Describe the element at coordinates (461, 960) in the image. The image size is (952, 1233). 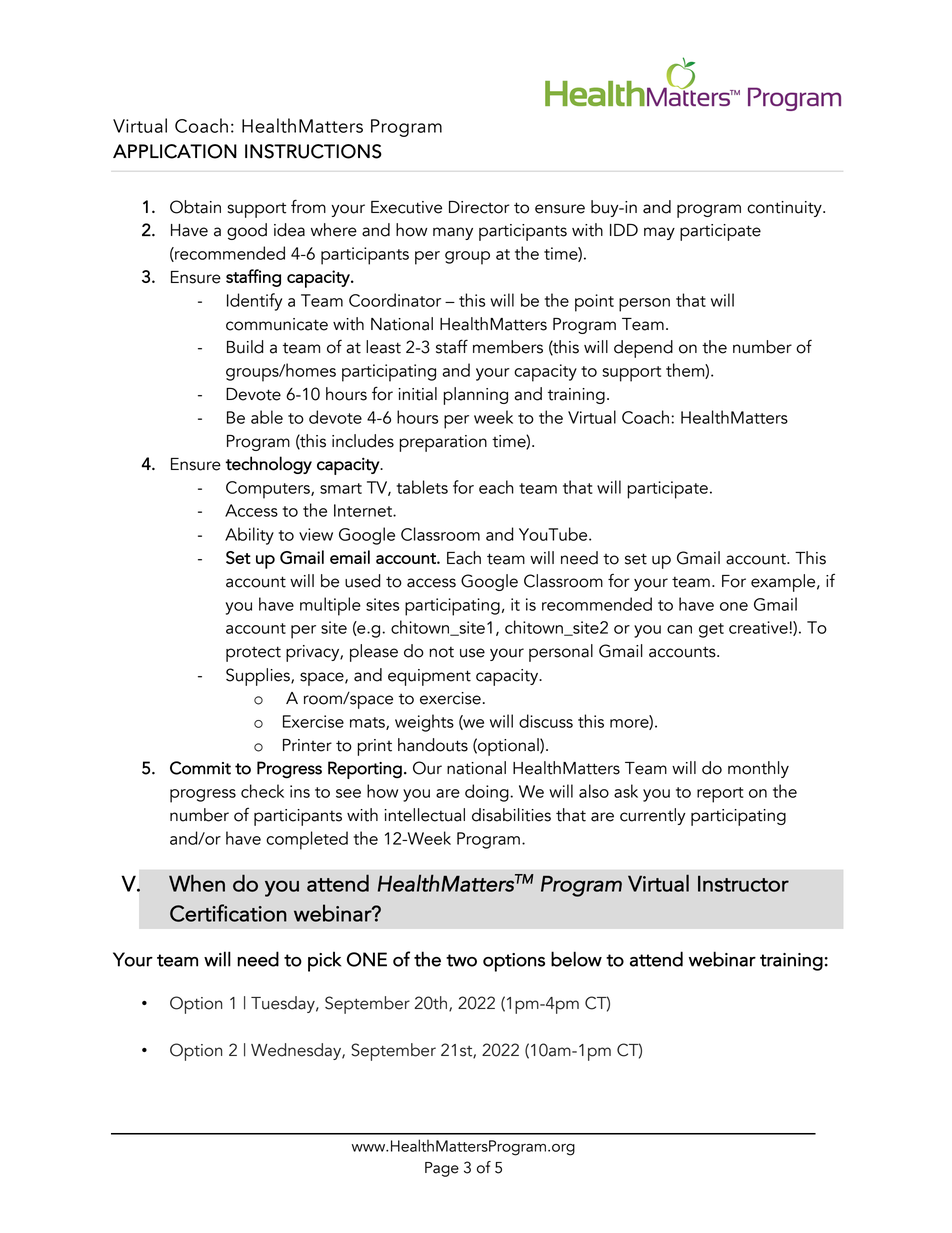
I see `two` at that location.
